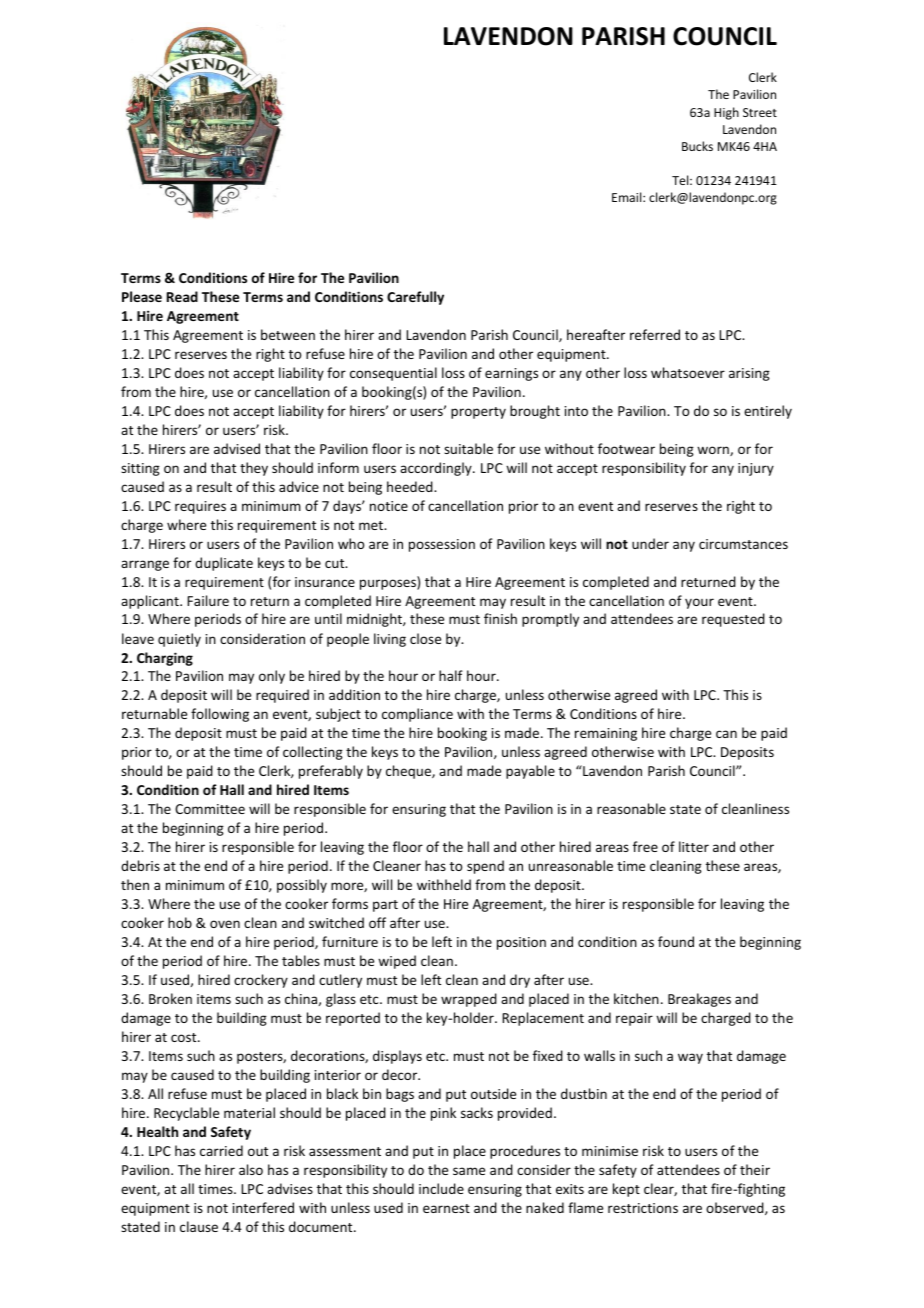  What do you see at coordinates (199, 1226) in the image?
I see `clause` at bounding box center [199, 1226].
